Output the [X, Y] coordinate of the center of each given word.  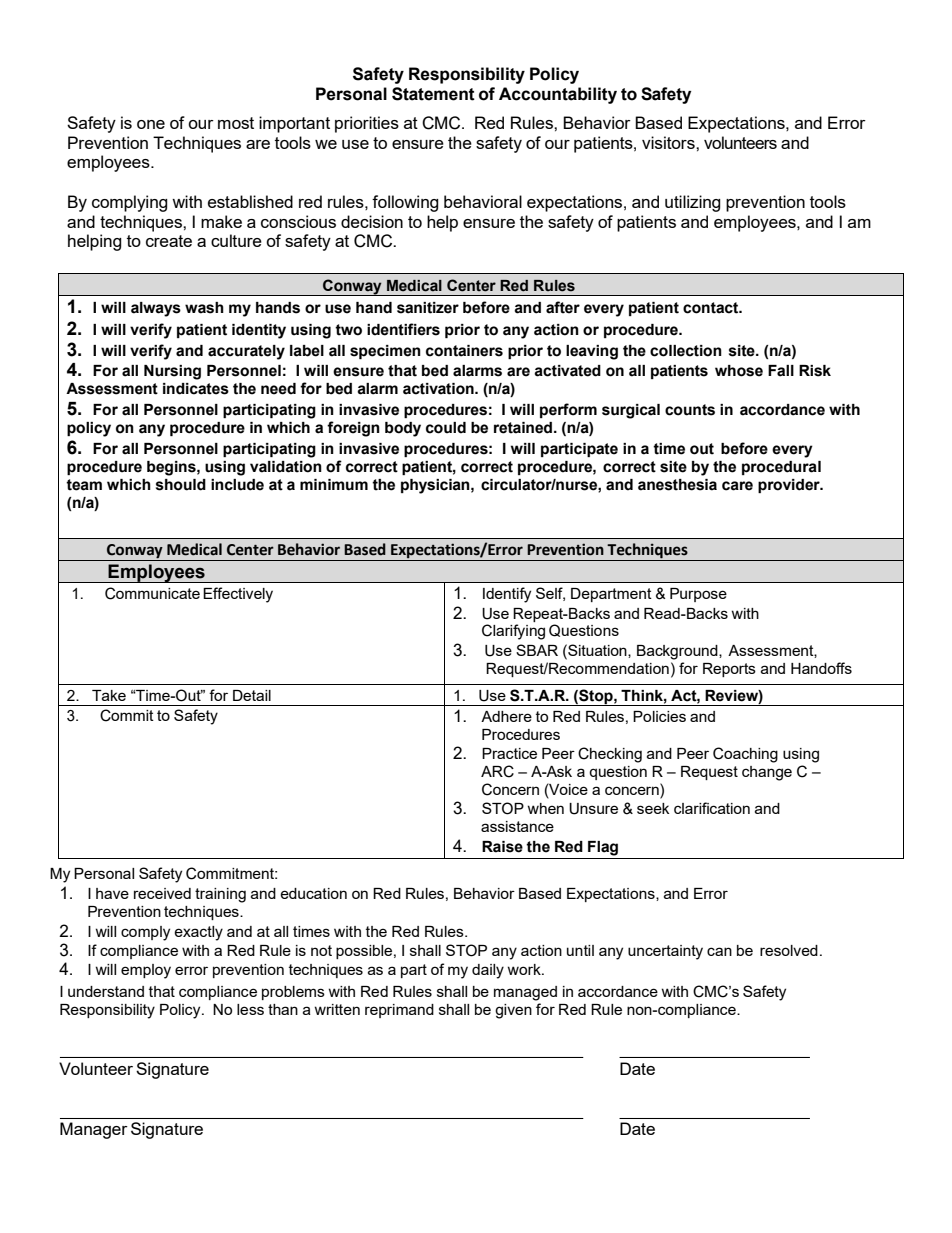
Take [109, 695]
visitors [669, 142]
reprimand [399, 1011]
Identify [507, 595]
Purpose [698, 595]
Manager [94, 1130]
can [719, 951]
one [151, 124]
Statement [433, 94]
